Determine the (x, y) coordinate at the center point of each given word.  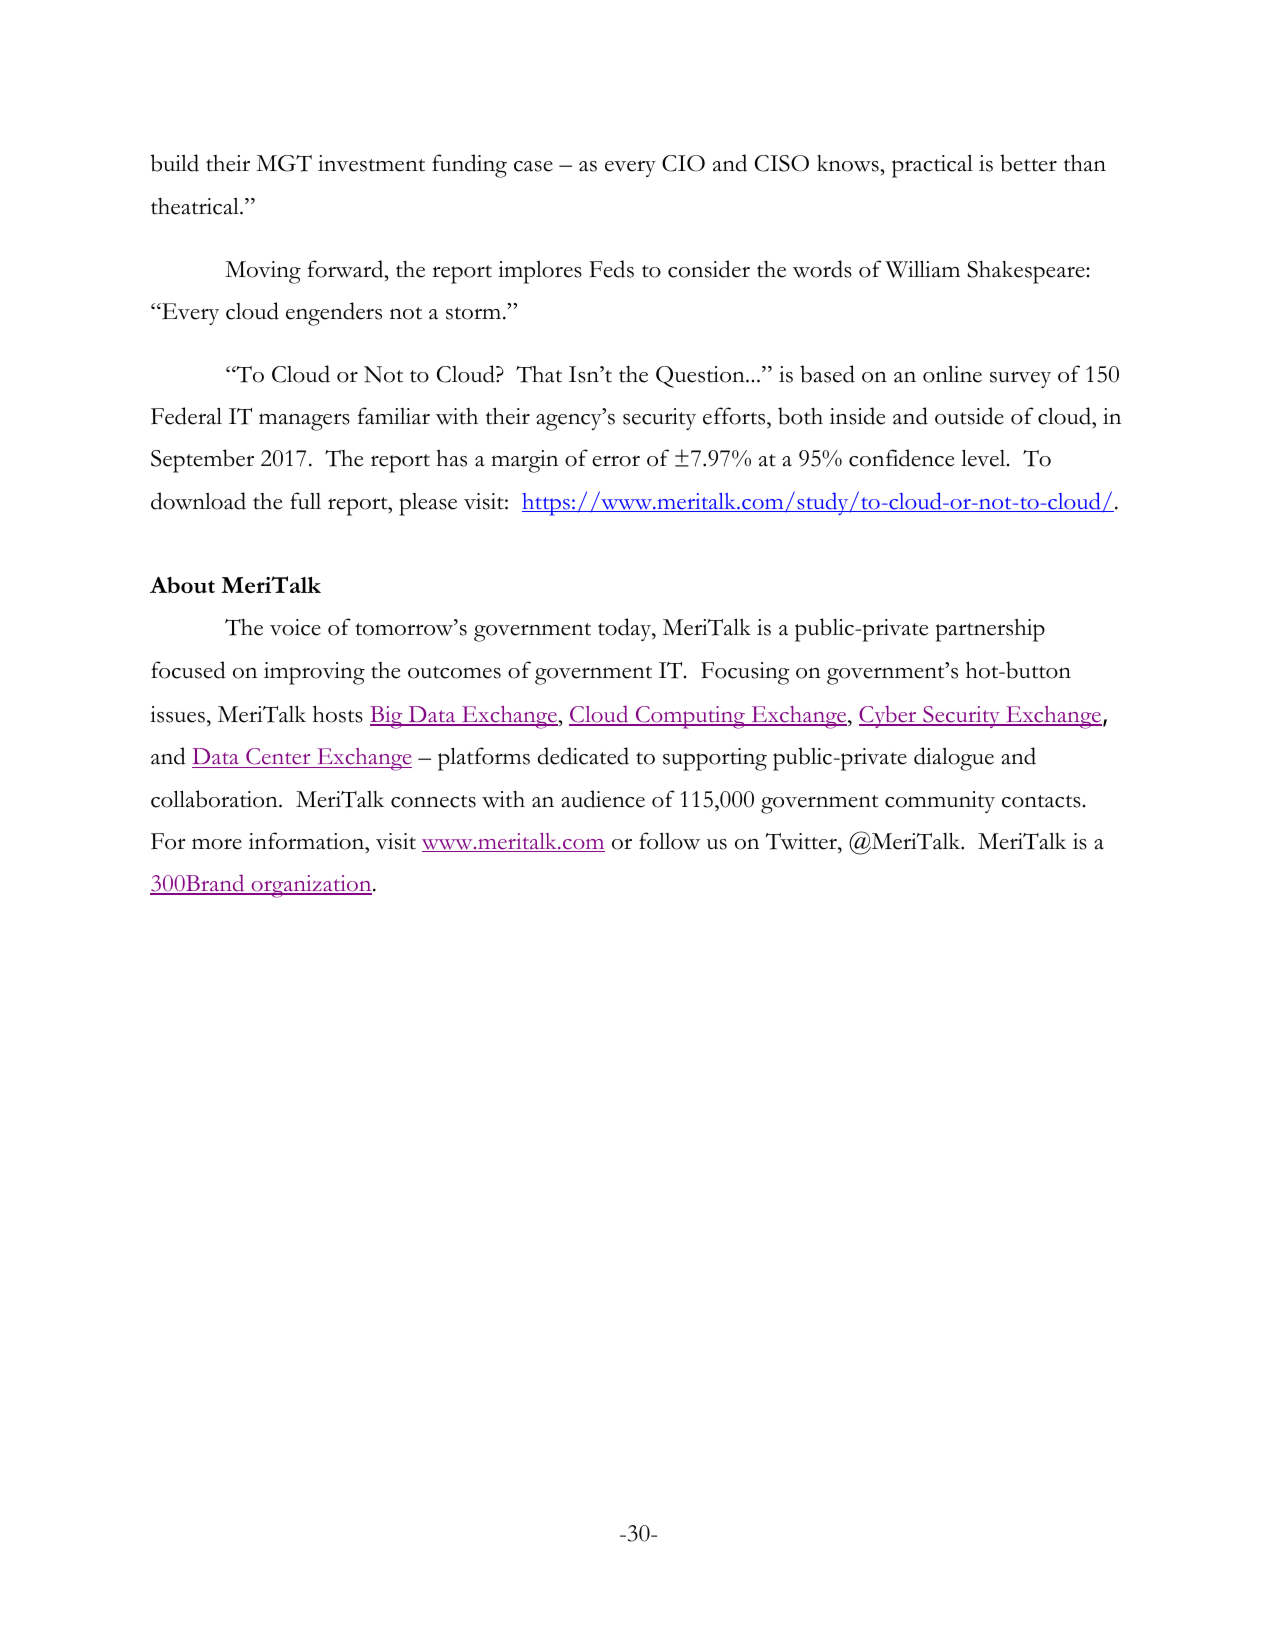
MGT (284, 163)
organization (311, 886)
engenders (334, 314)
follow (669, 841)
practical (932, 166)
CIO (683, 163)
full (305, 501)
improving (314, 673)
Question (701, 377)
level (984, 458)
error (616, 461)
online (952, 374)
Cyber (889, 716)
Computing (690, 717)
